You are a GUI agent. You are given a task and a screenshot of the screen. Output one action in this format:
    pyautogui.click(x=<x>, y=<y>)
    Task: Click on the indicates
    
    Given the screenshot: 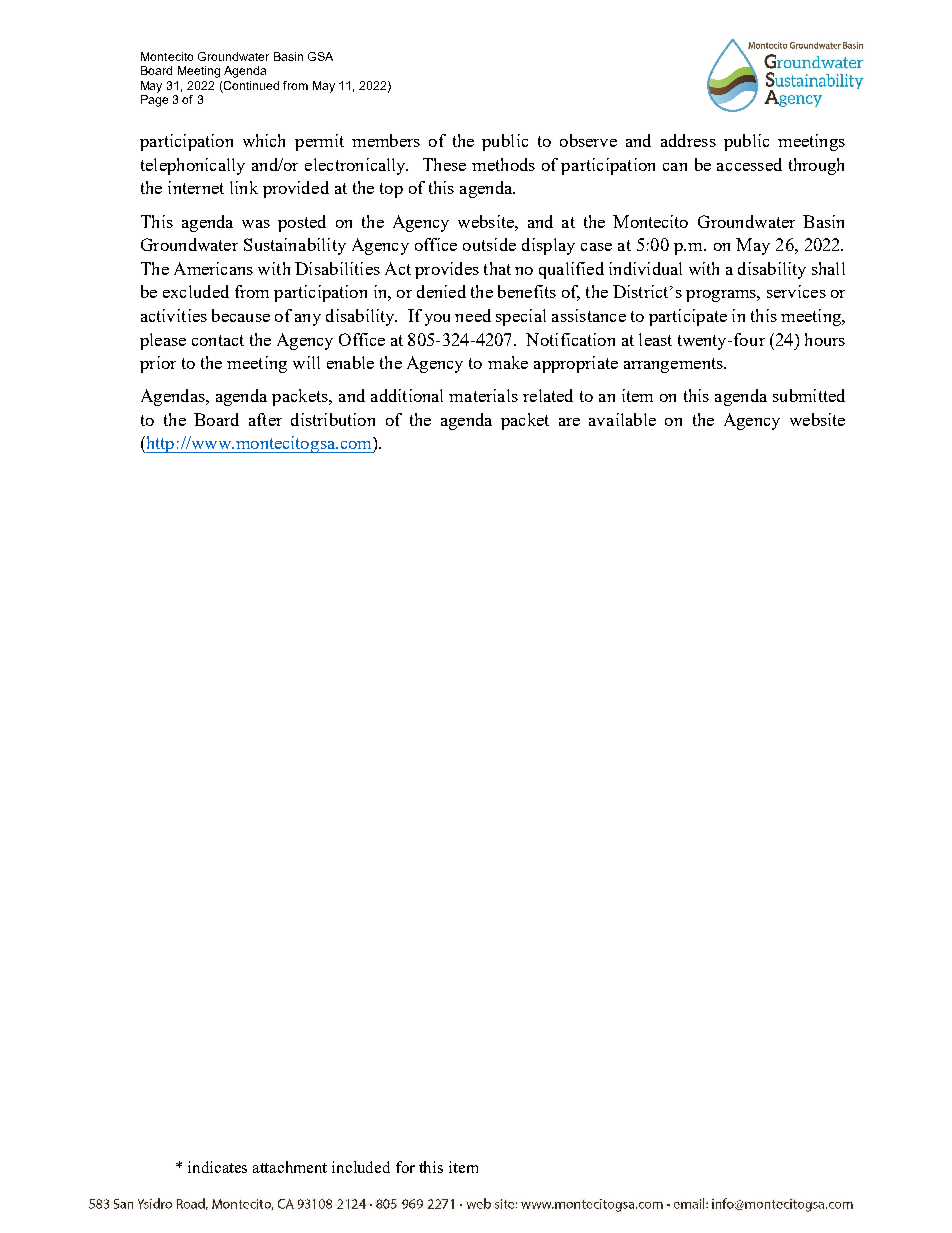 What is the action you would take?
    pyautogui.click(x=217, y=1167)
